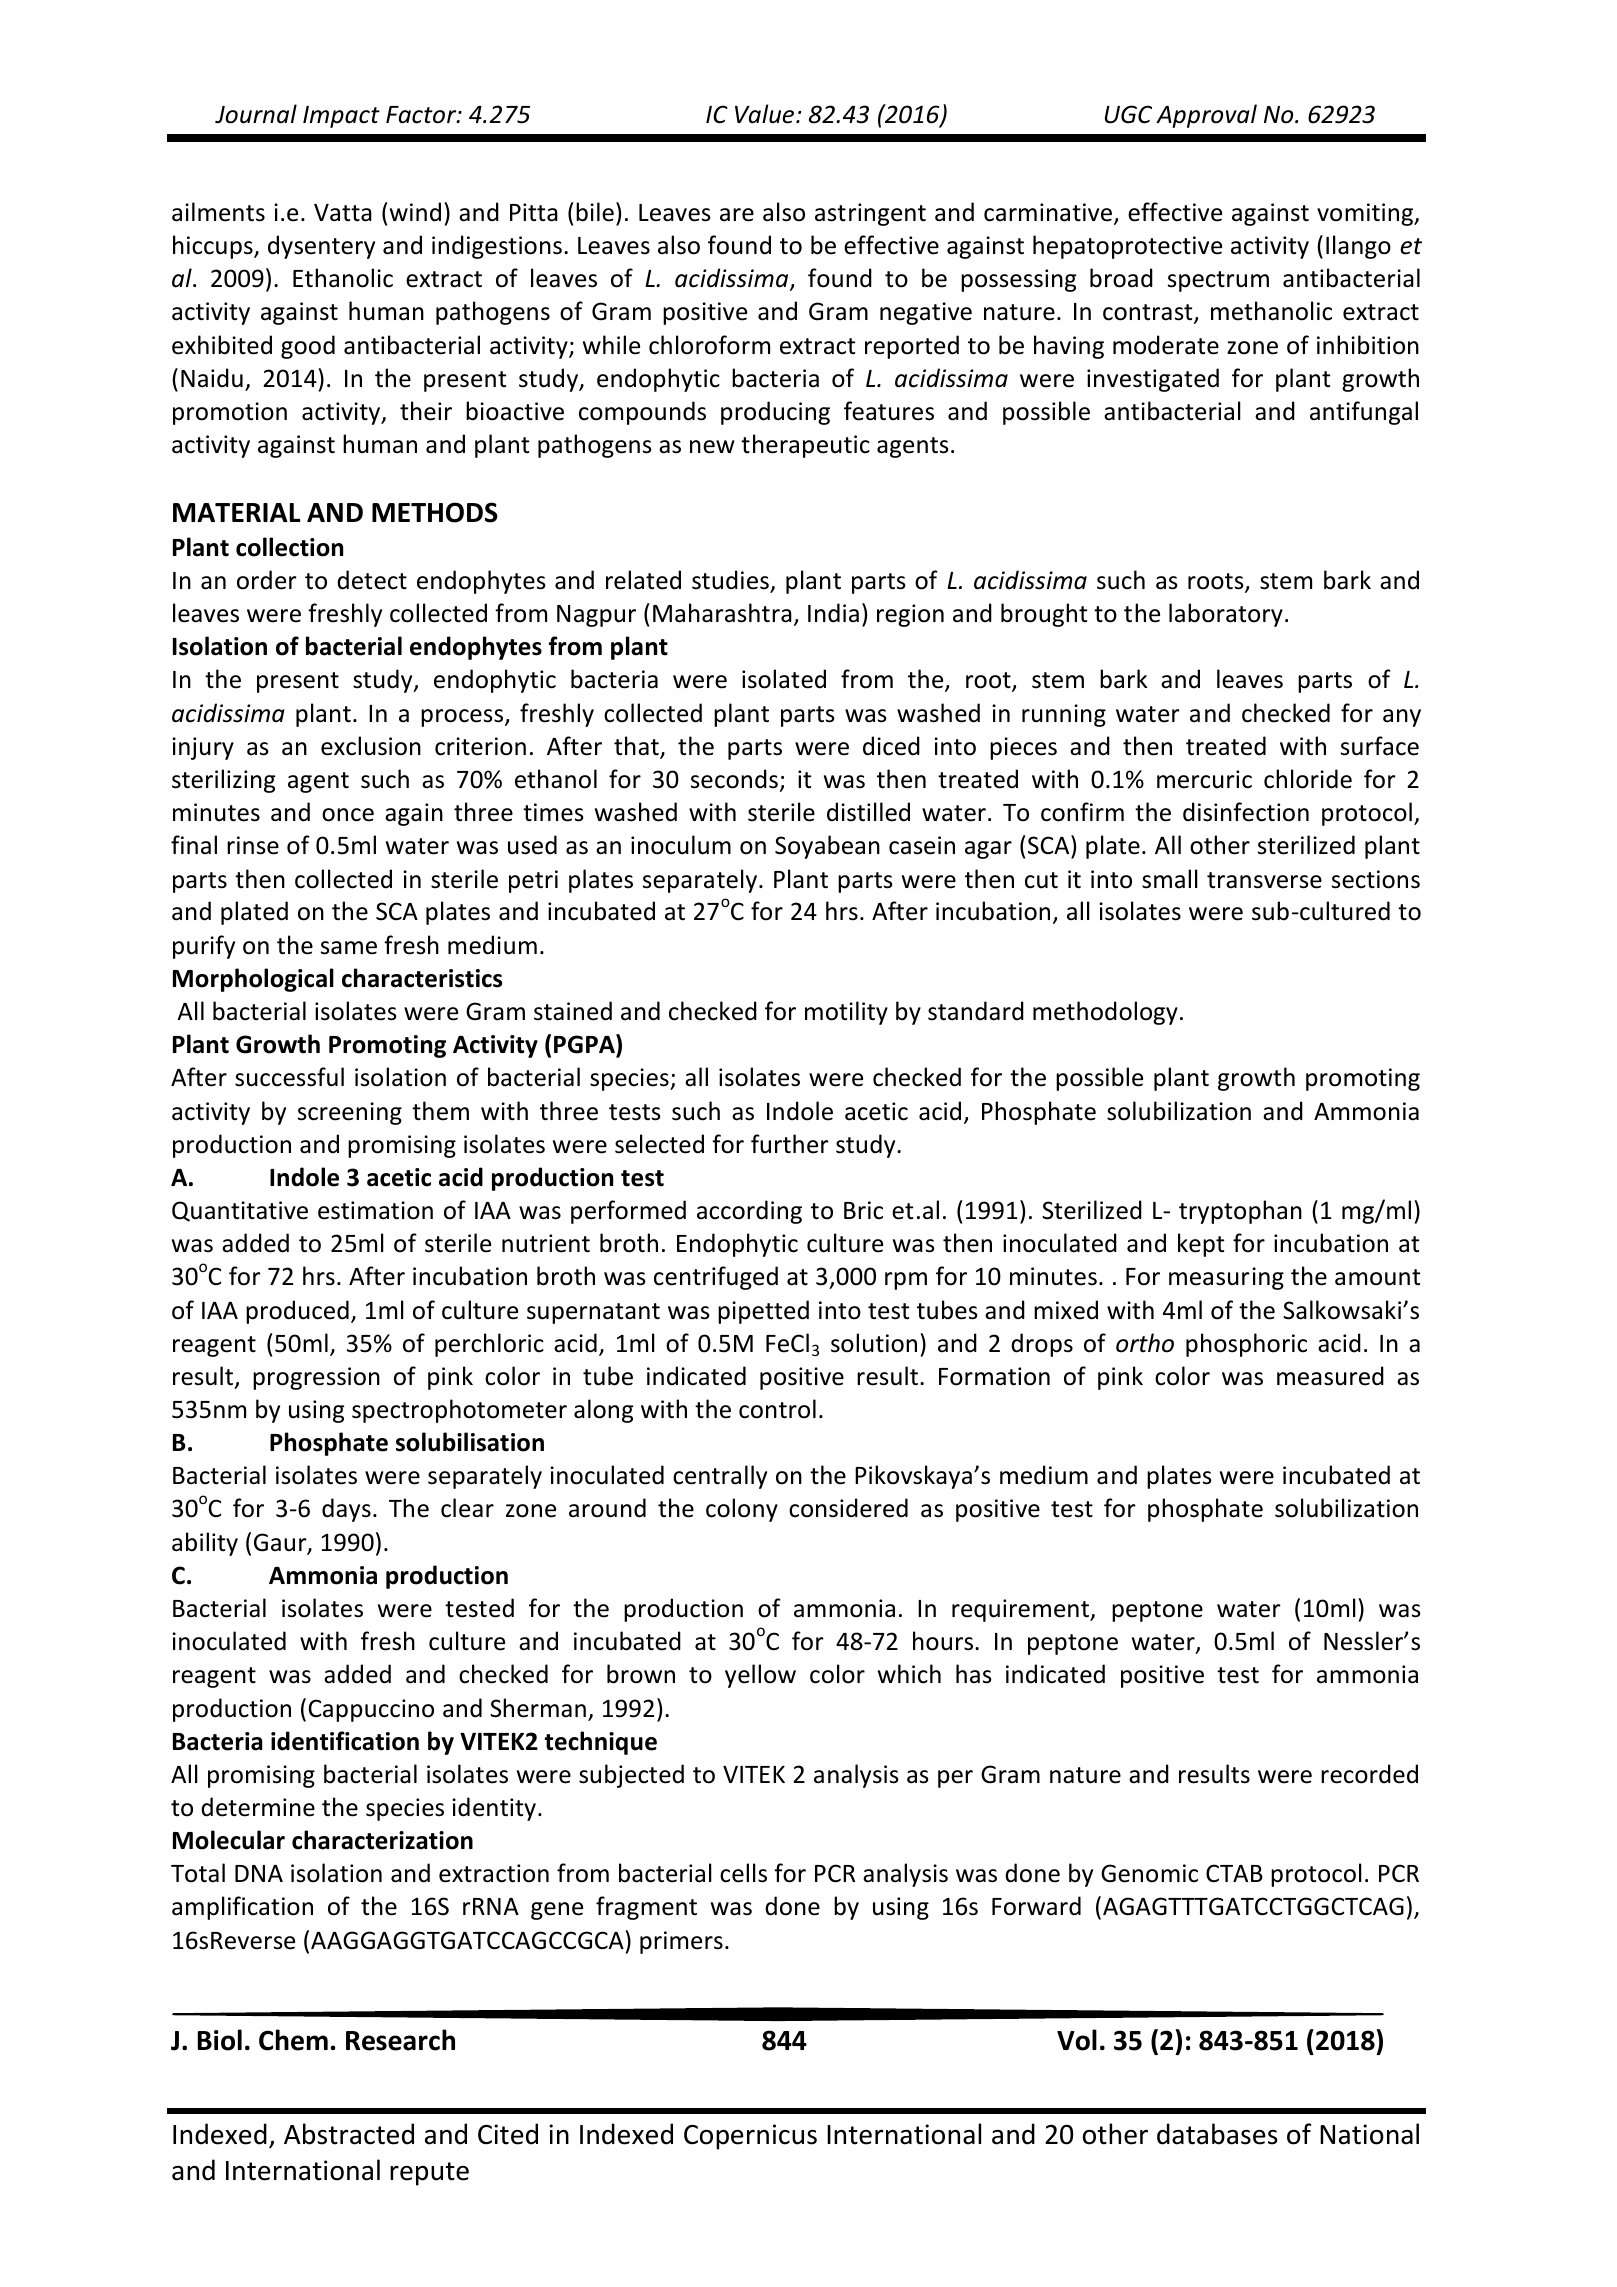  What do you see at coordinates (1217, 2134) in the image?
I see `databases` at bounding box center [1217, 2134].
